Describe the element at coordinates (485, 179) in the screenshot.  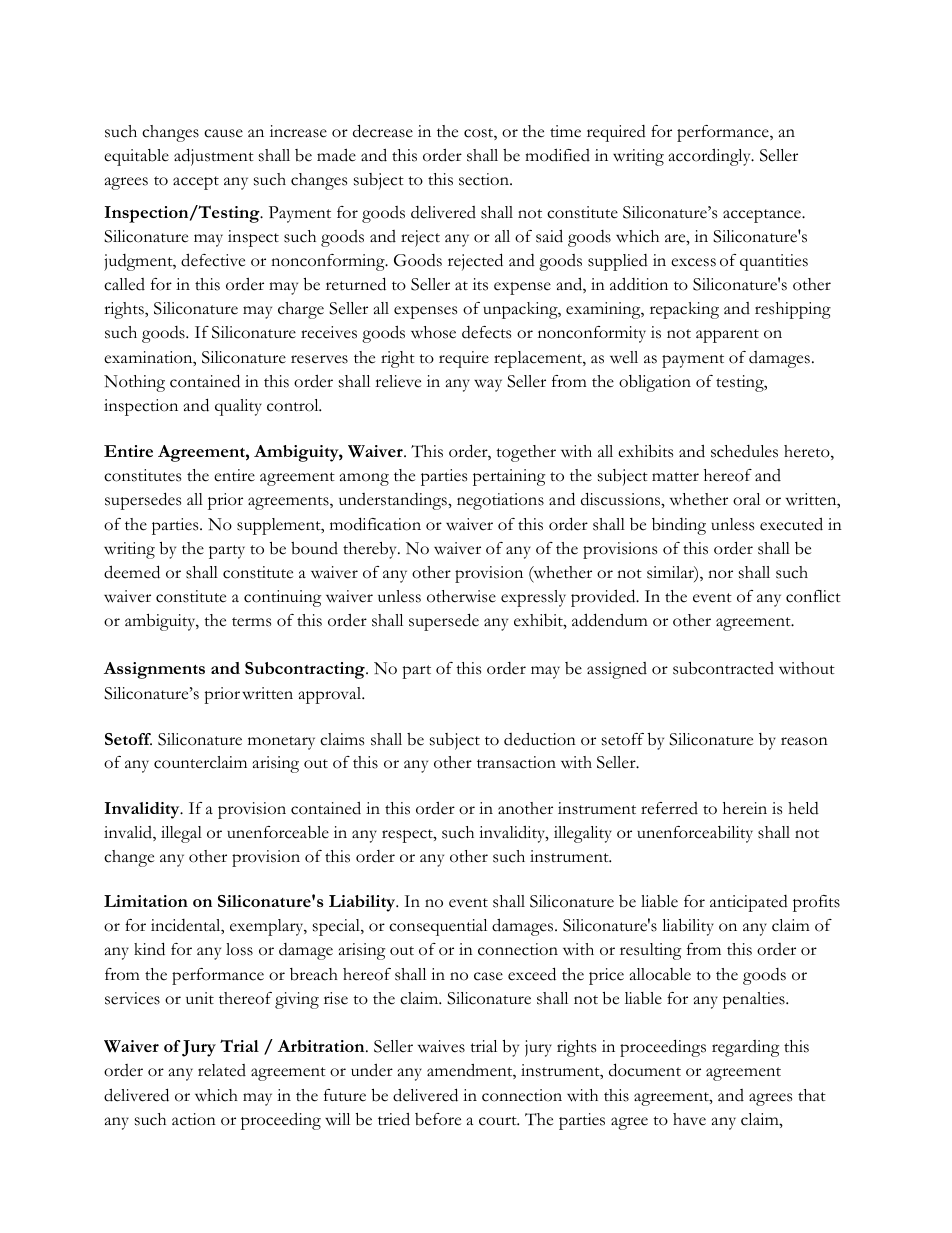
I see `section` at that location.
